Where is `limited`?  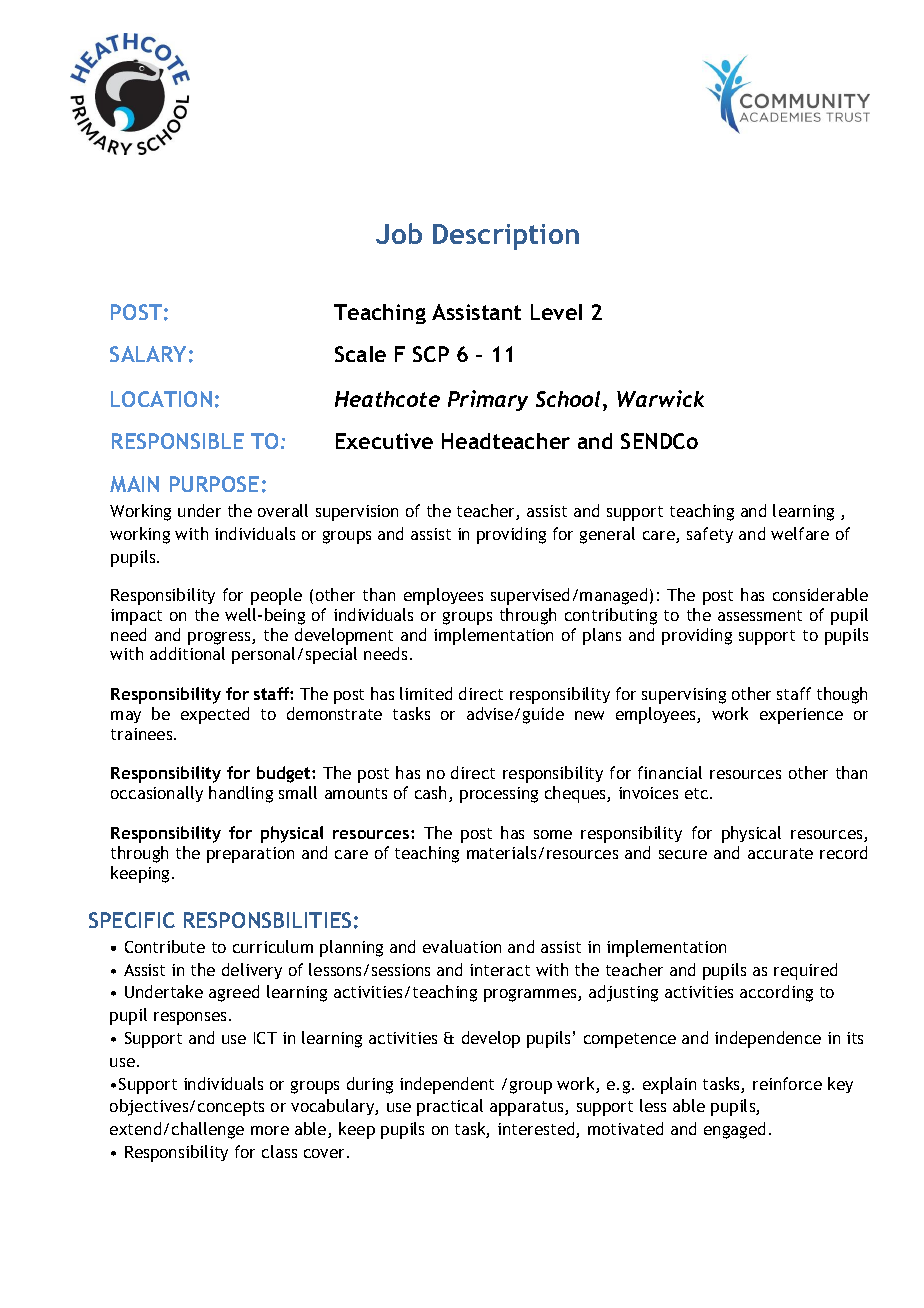
limited is located at coordinates (426, 693).
